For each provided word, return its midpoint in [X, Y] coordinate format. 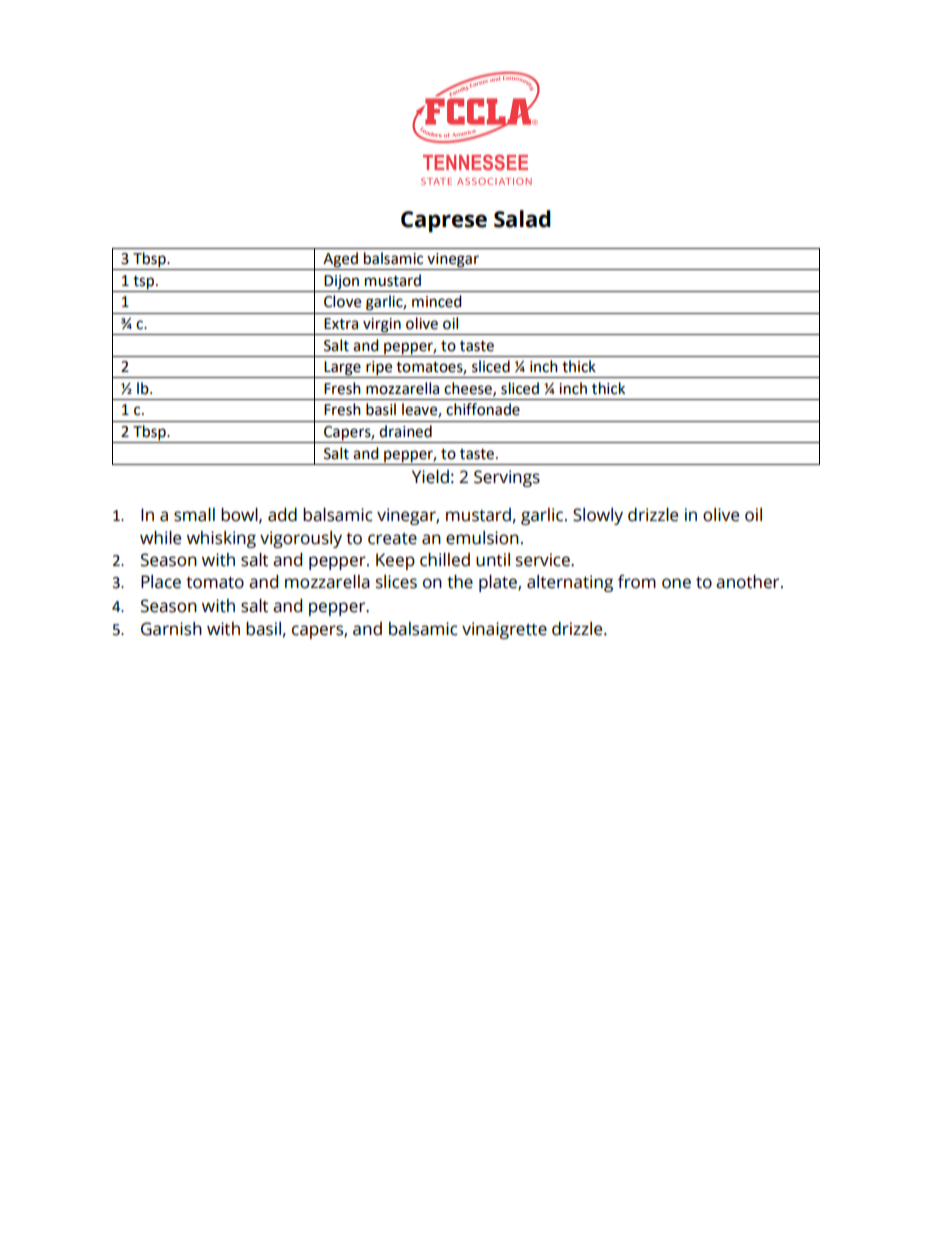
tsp [145, 283]
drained [405, 431]
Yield [430, 477]
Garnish [171, 629]
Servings [507, 478]
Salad [522, 219]
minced [437, 301]
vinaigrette [504, 630]
